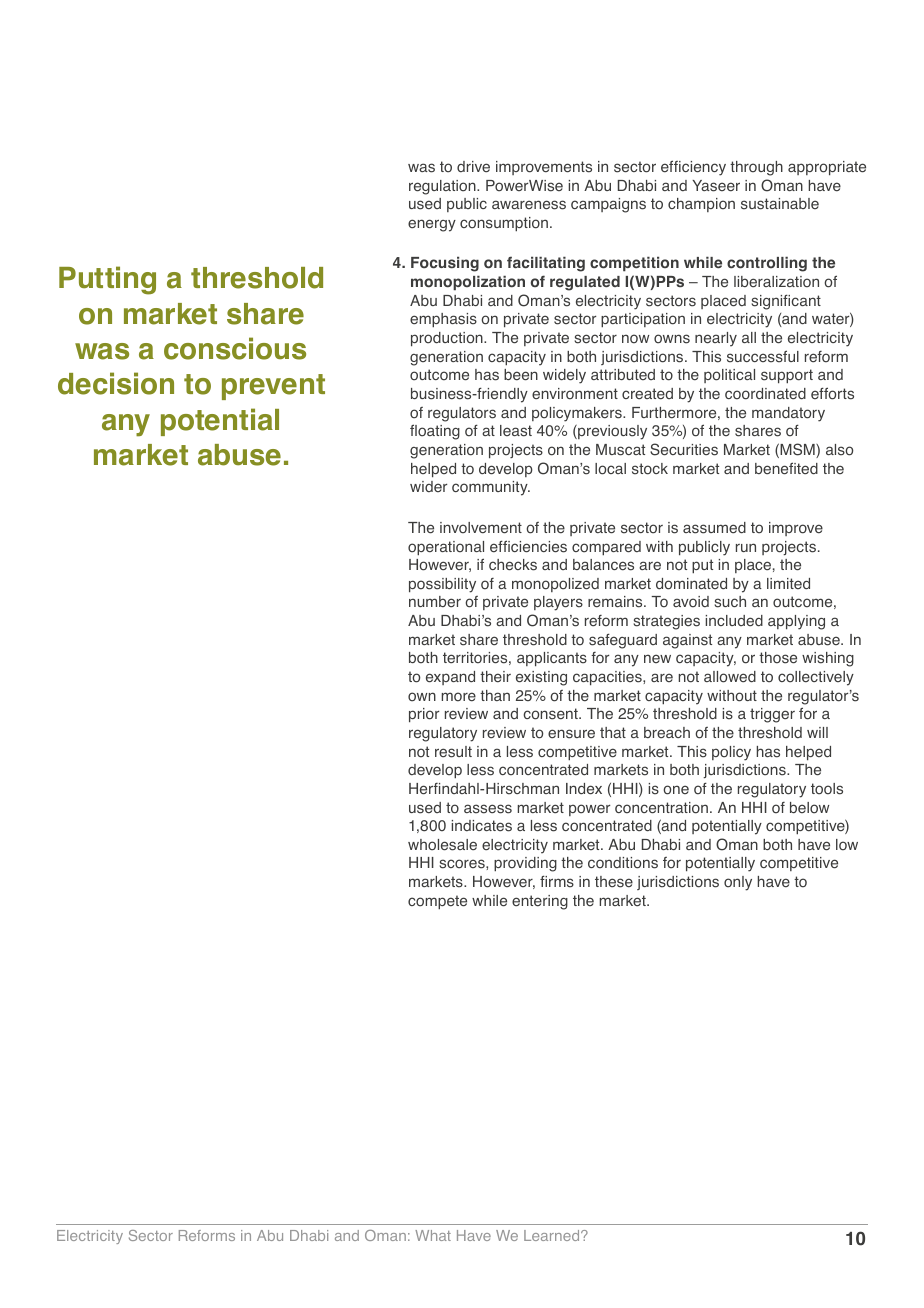 The width and height of the screenshot is (924, 1308). What do you see at coordinates (107, 280) in the screenshot?
I see `Putting` at bounding box center [107, 280].
